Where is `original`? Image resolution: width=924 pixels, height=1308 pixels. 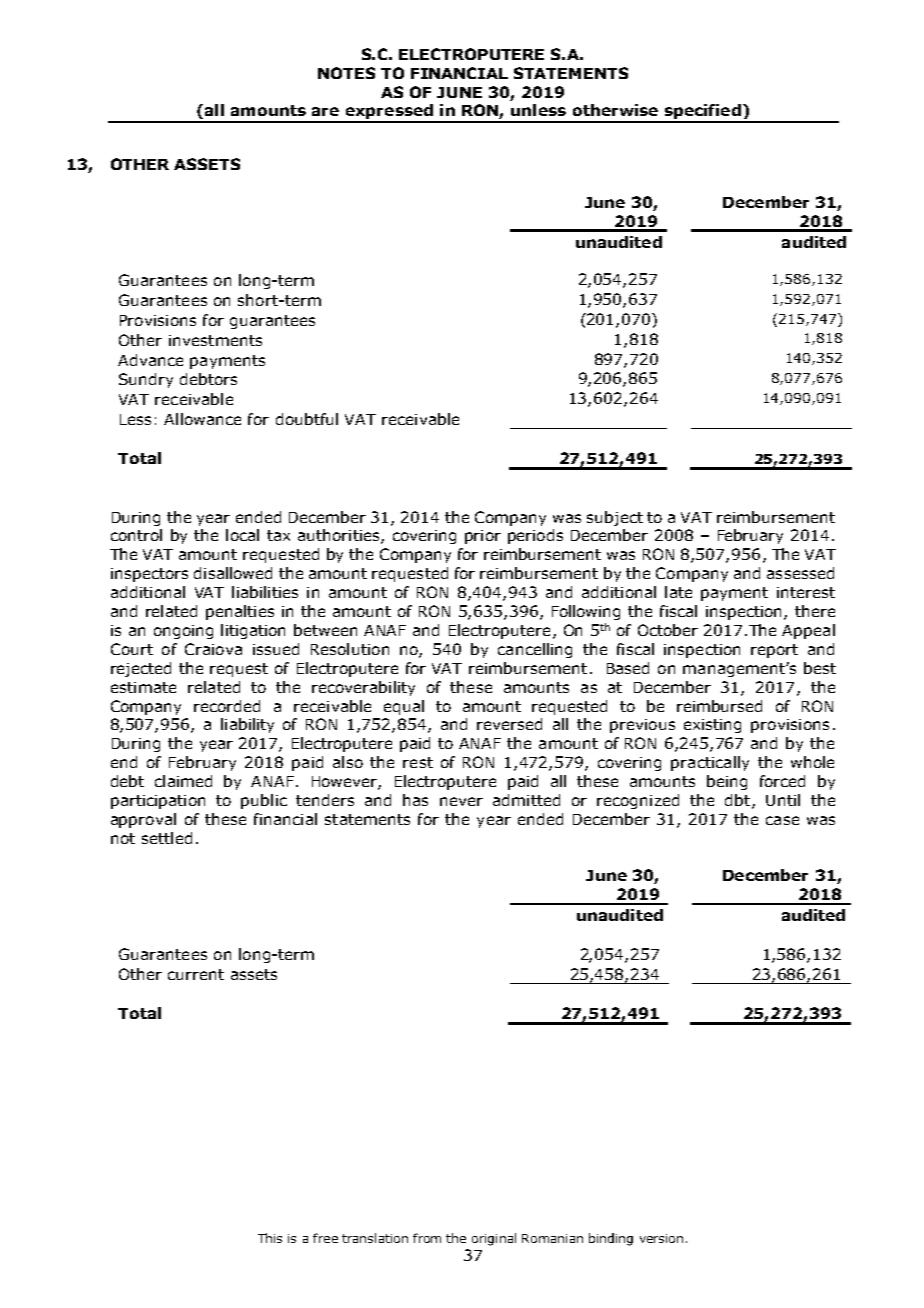
original is located at coordinates (494, 1239).
